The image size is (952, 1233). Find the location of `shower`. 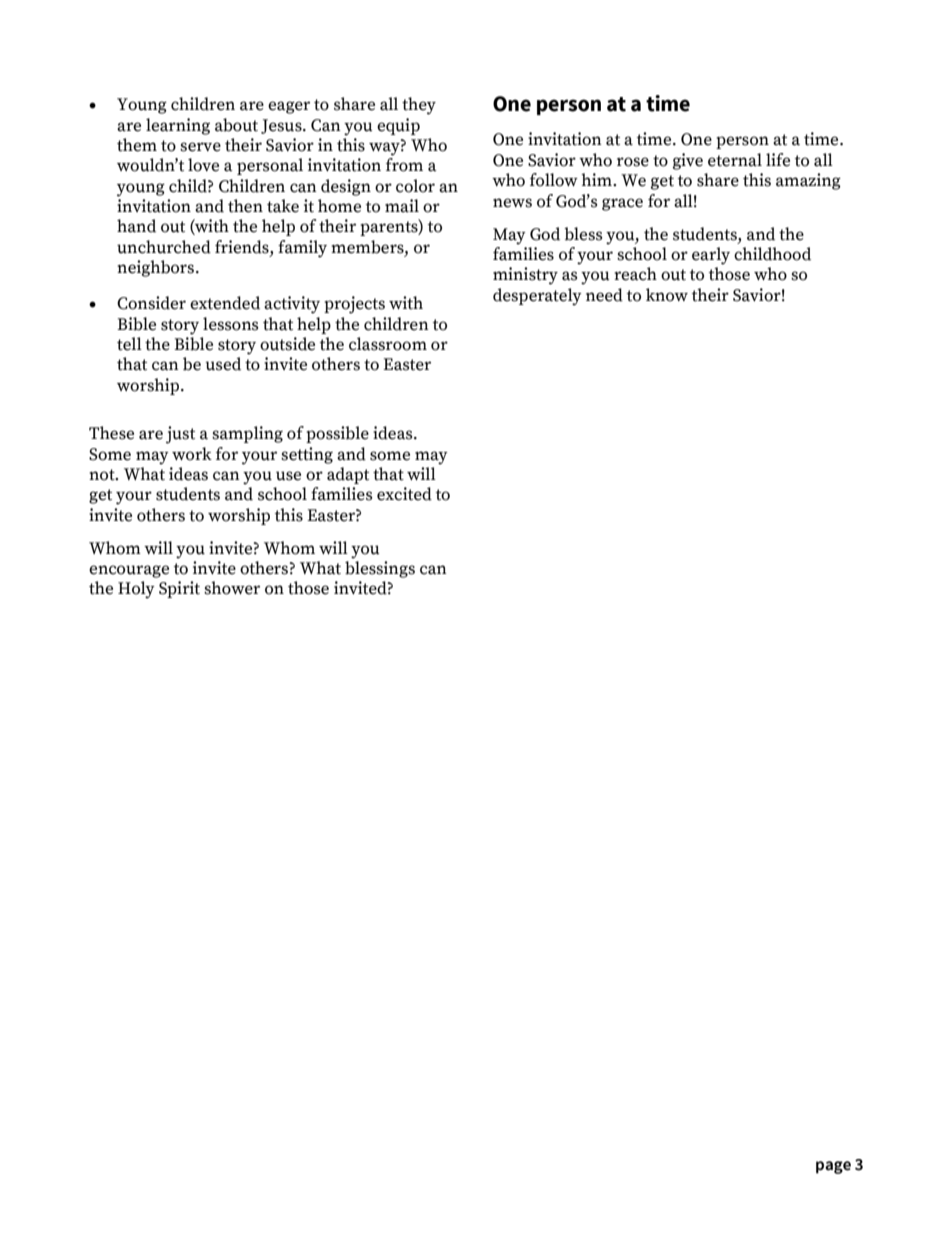

shower is located at coordinates (232, 588).
